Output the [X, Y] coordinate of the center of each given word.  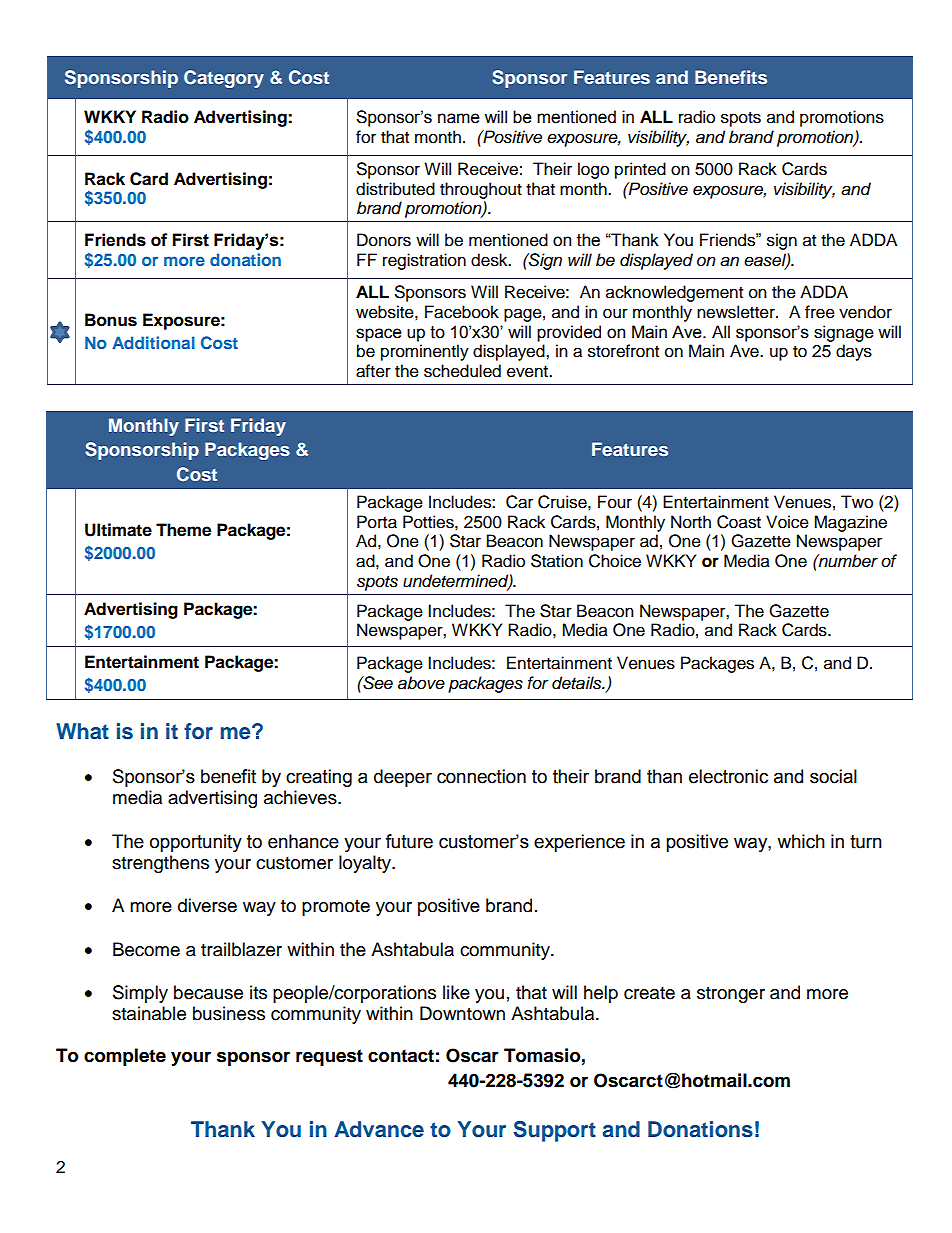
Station [557, 561]
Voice [787, 522]
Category [224, 79]
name [459, 118]
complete [125, 1057]
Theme [183, 530]
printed [640, 170]
